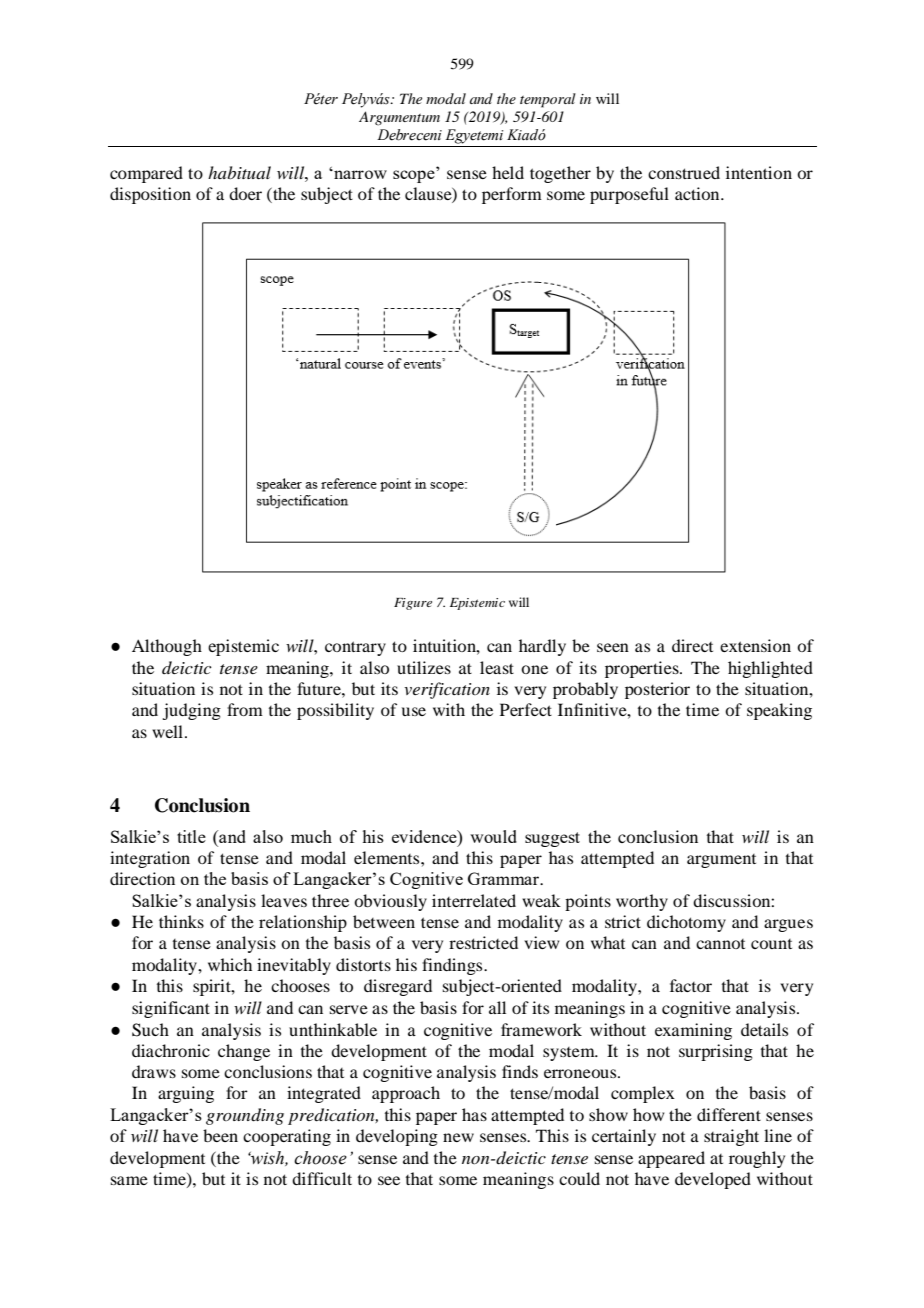 The height and width of the image is (1308, 924). Describe the element at coordinates (731, 1137) in the image. I see `straight` at that location.
